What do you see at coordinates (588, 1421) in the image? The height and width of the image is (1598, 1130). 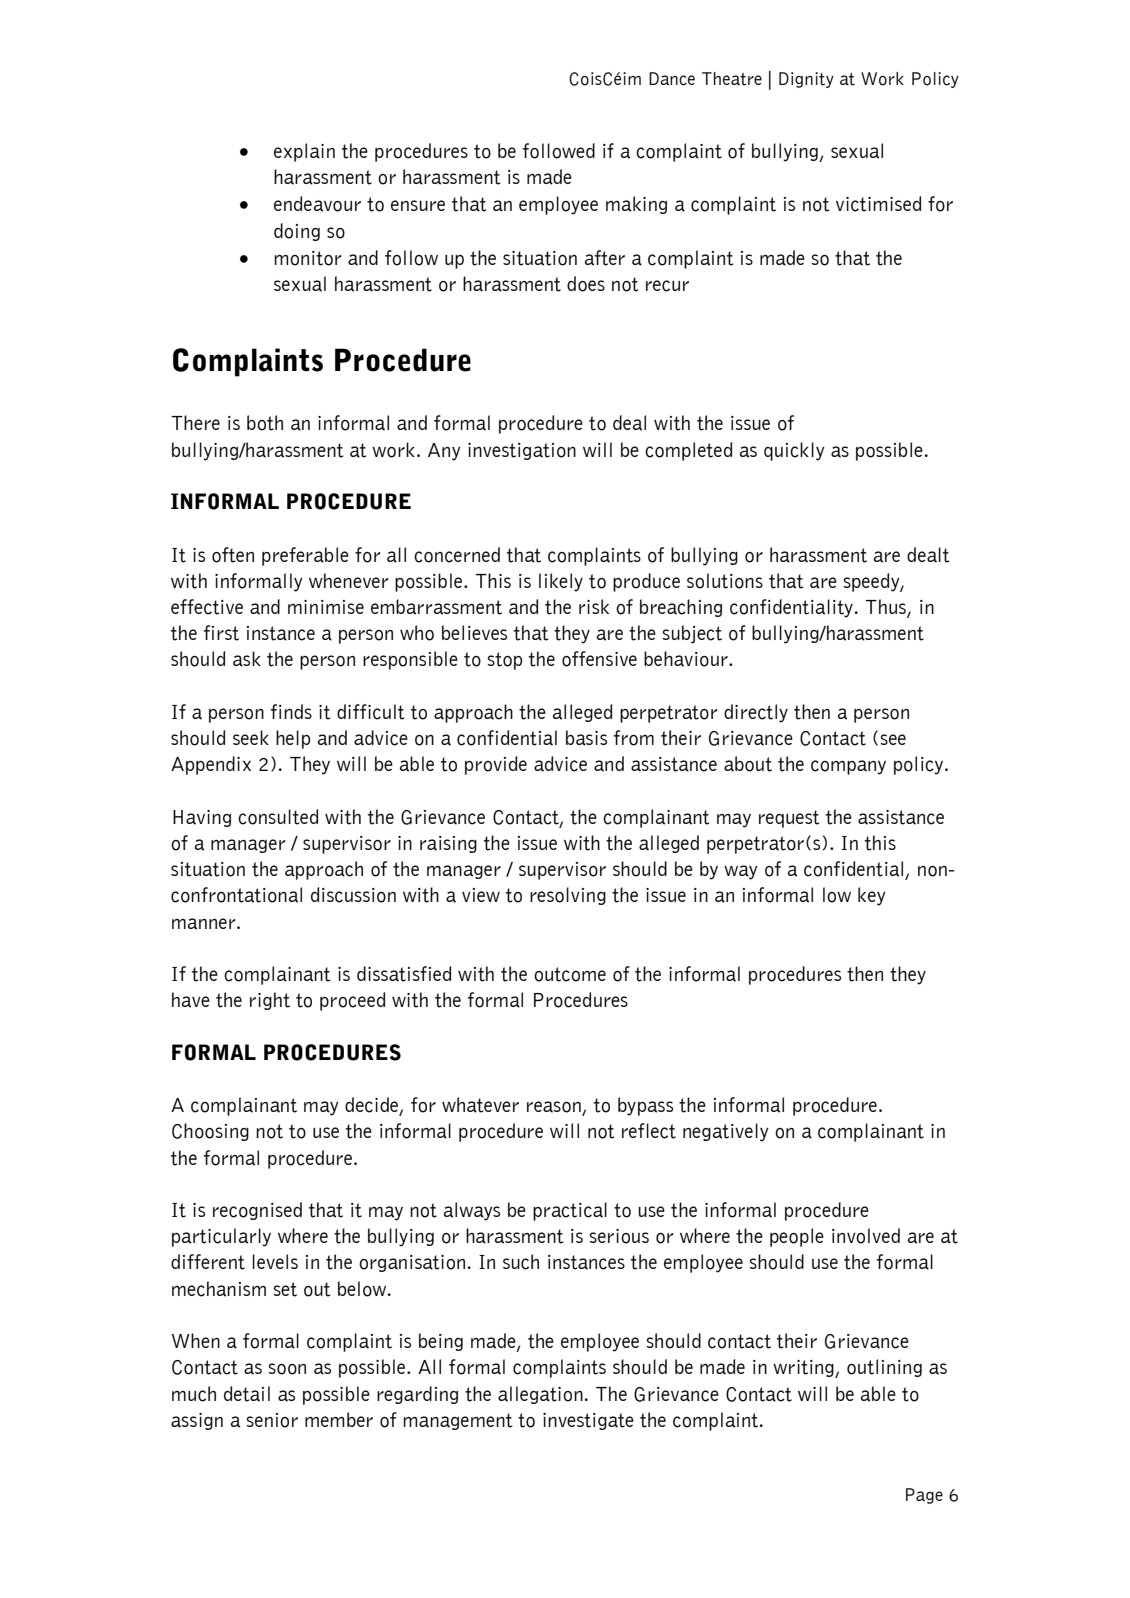 I see `investigate` at bounding box center [588, 1421].
